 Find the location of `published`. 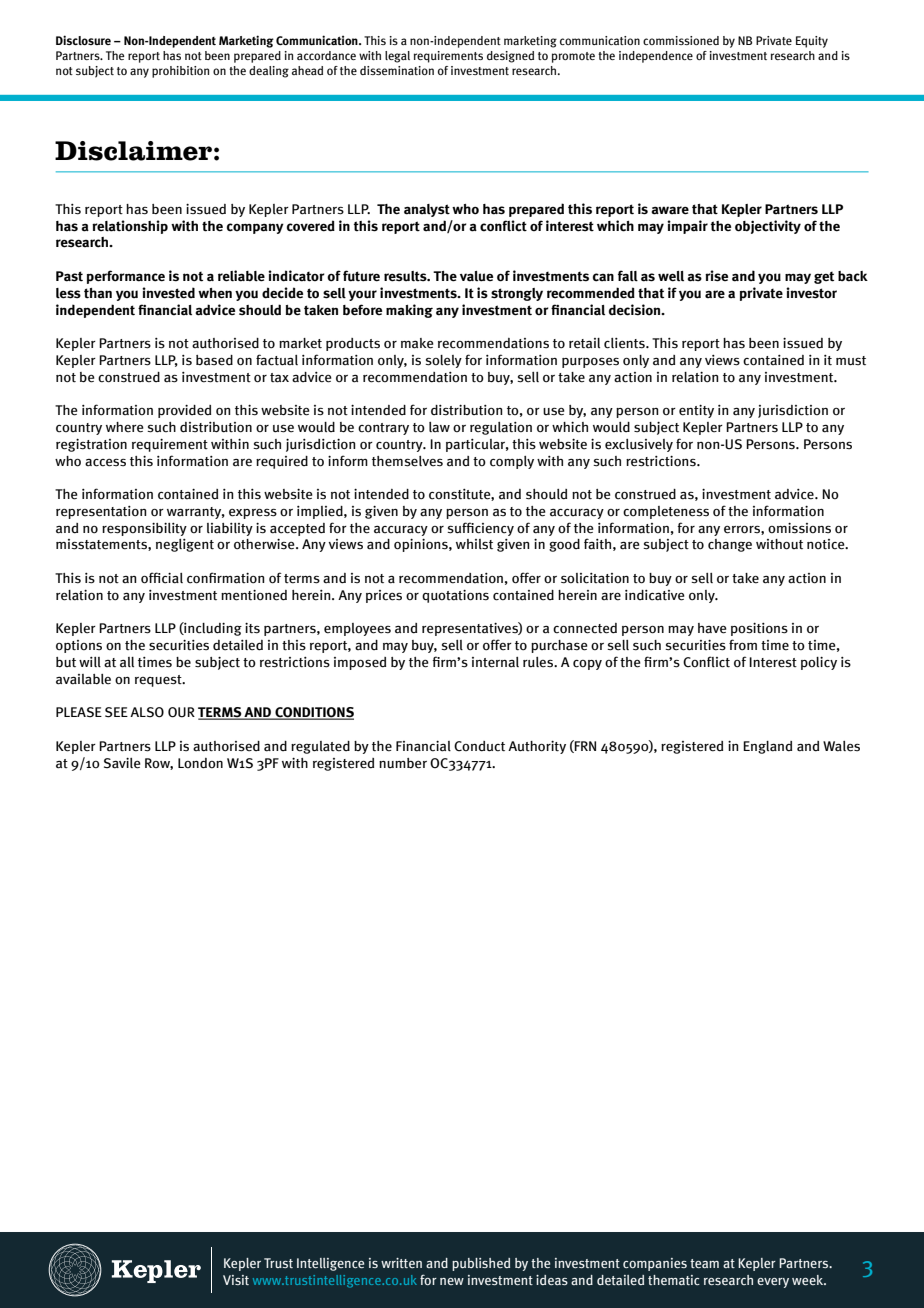

published is located at coordinates (481, 1264).
